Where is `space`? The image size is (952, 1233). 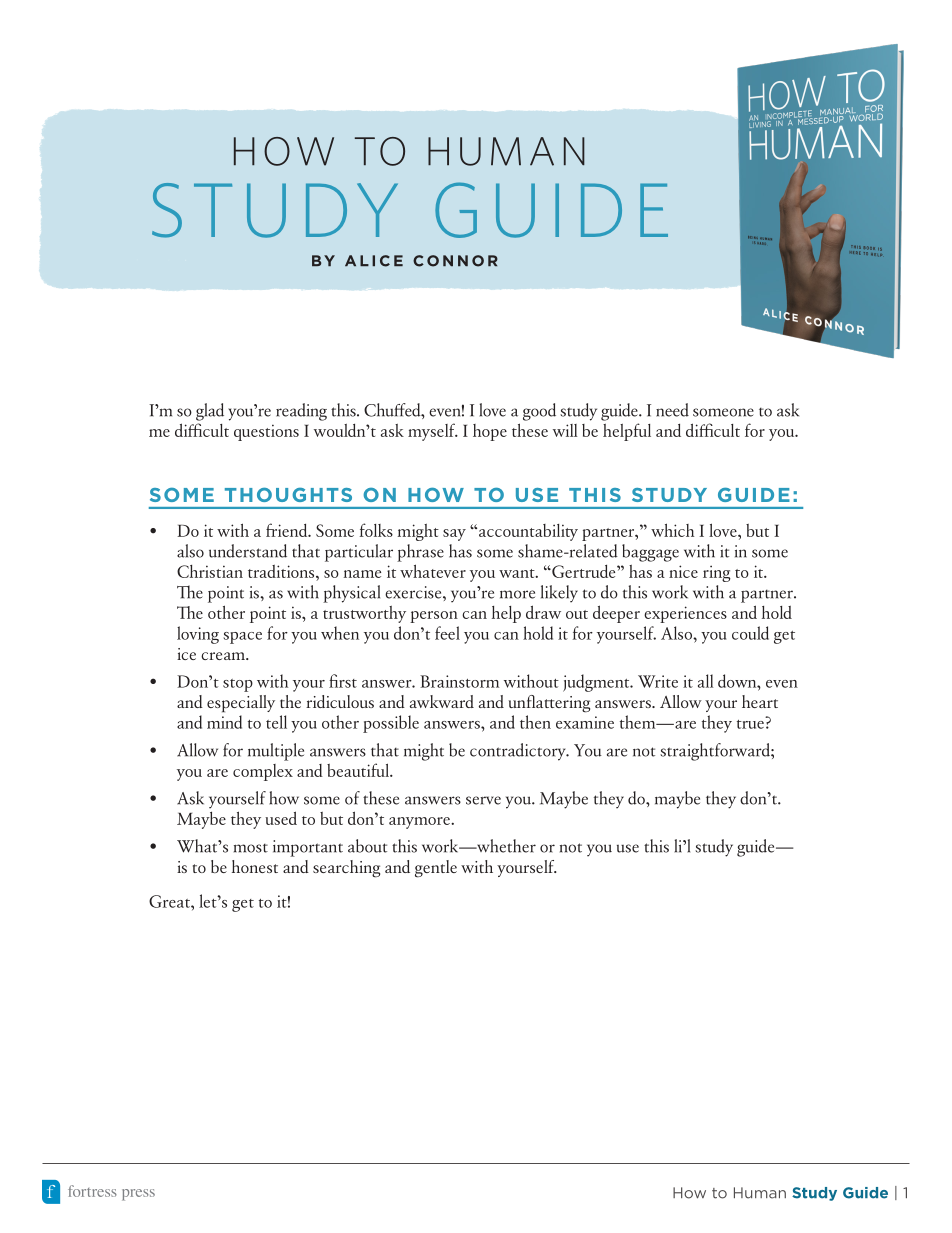 space is located at coordinates (242, 638).
